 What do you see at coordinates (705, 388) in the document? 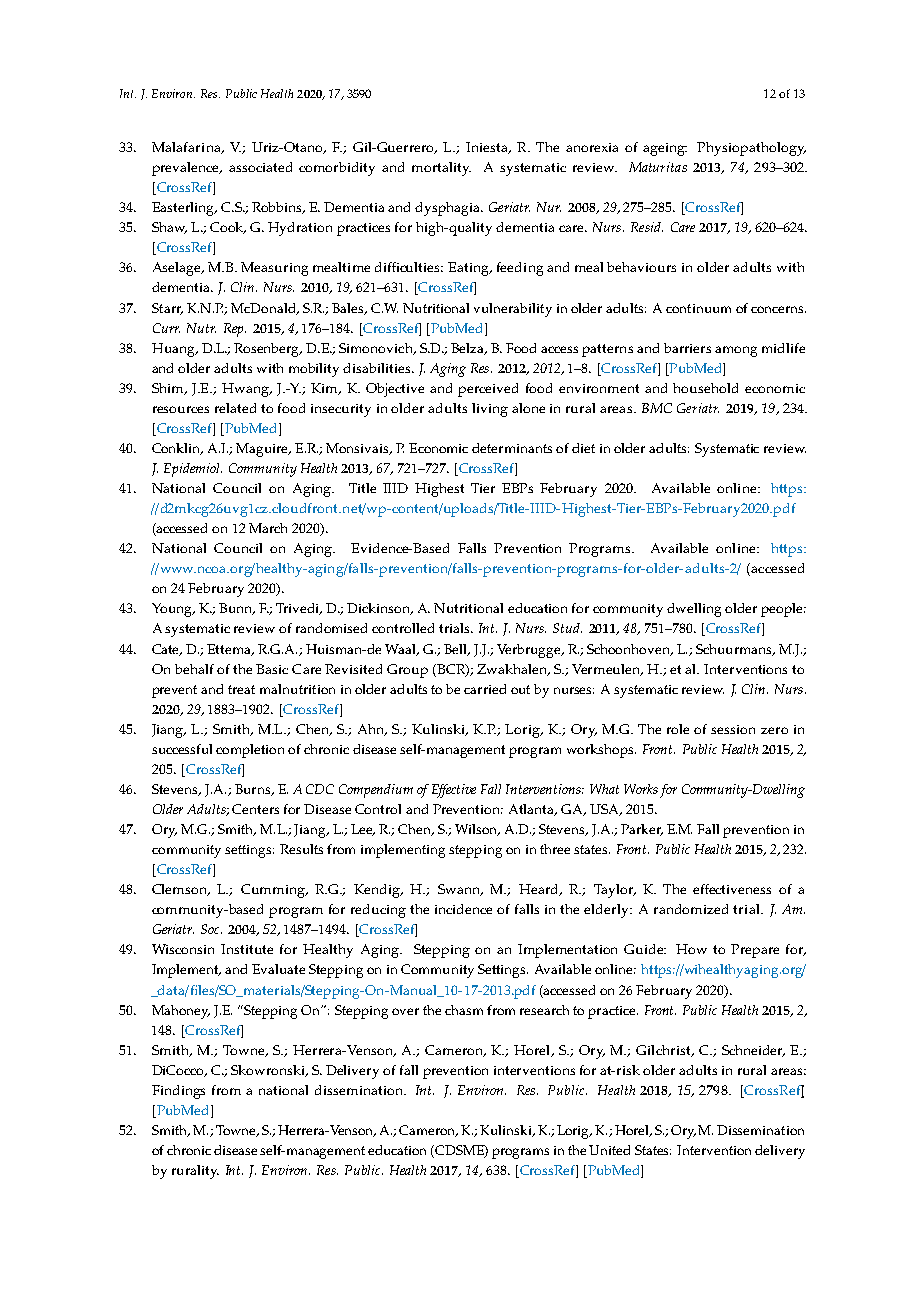
I see `household` at bounding box center [705, 388].
